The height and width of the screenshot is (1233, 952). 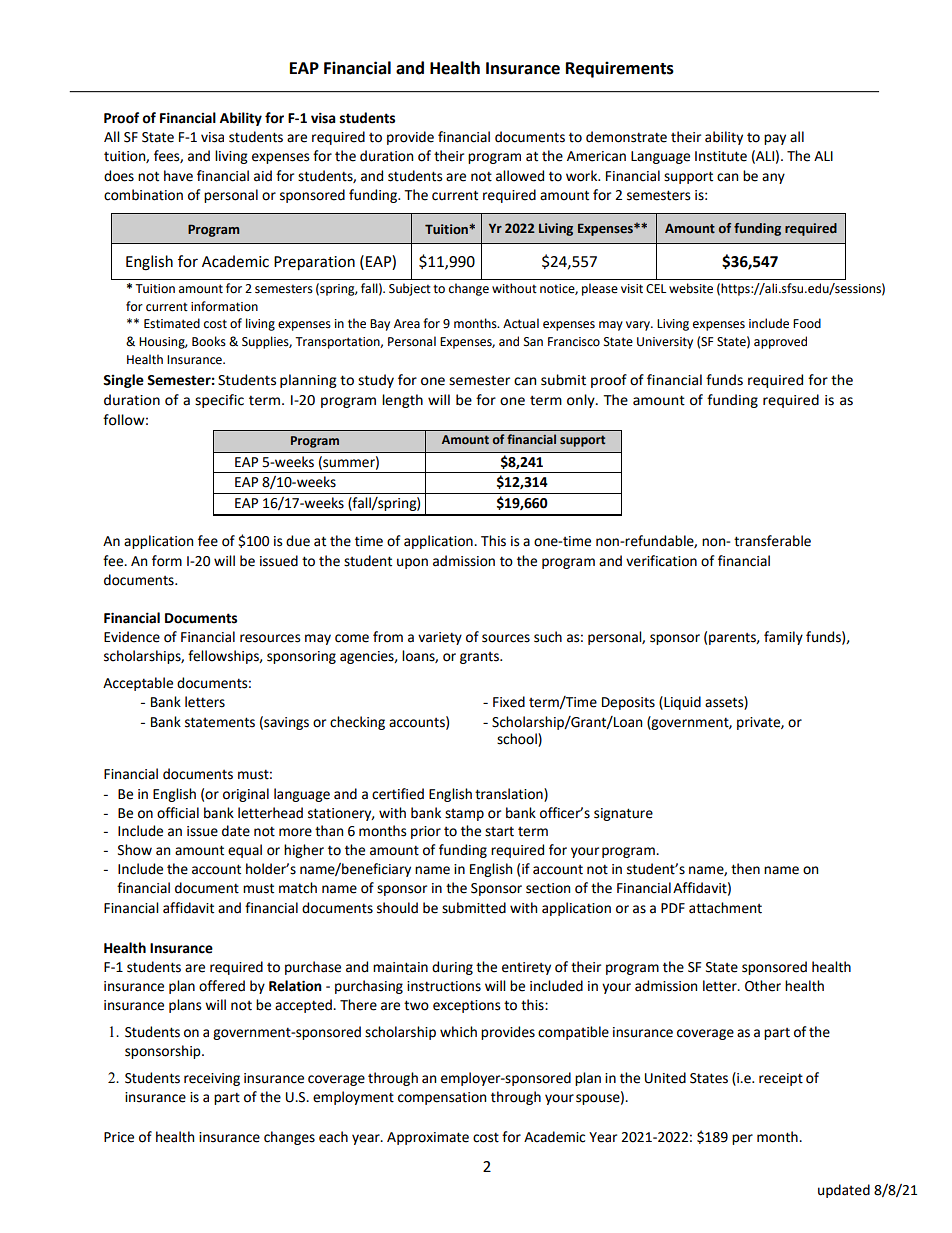 What do you see at coordinates (178, 176) in the screenshot?
I see `have` at bounding box center [178, 176].
